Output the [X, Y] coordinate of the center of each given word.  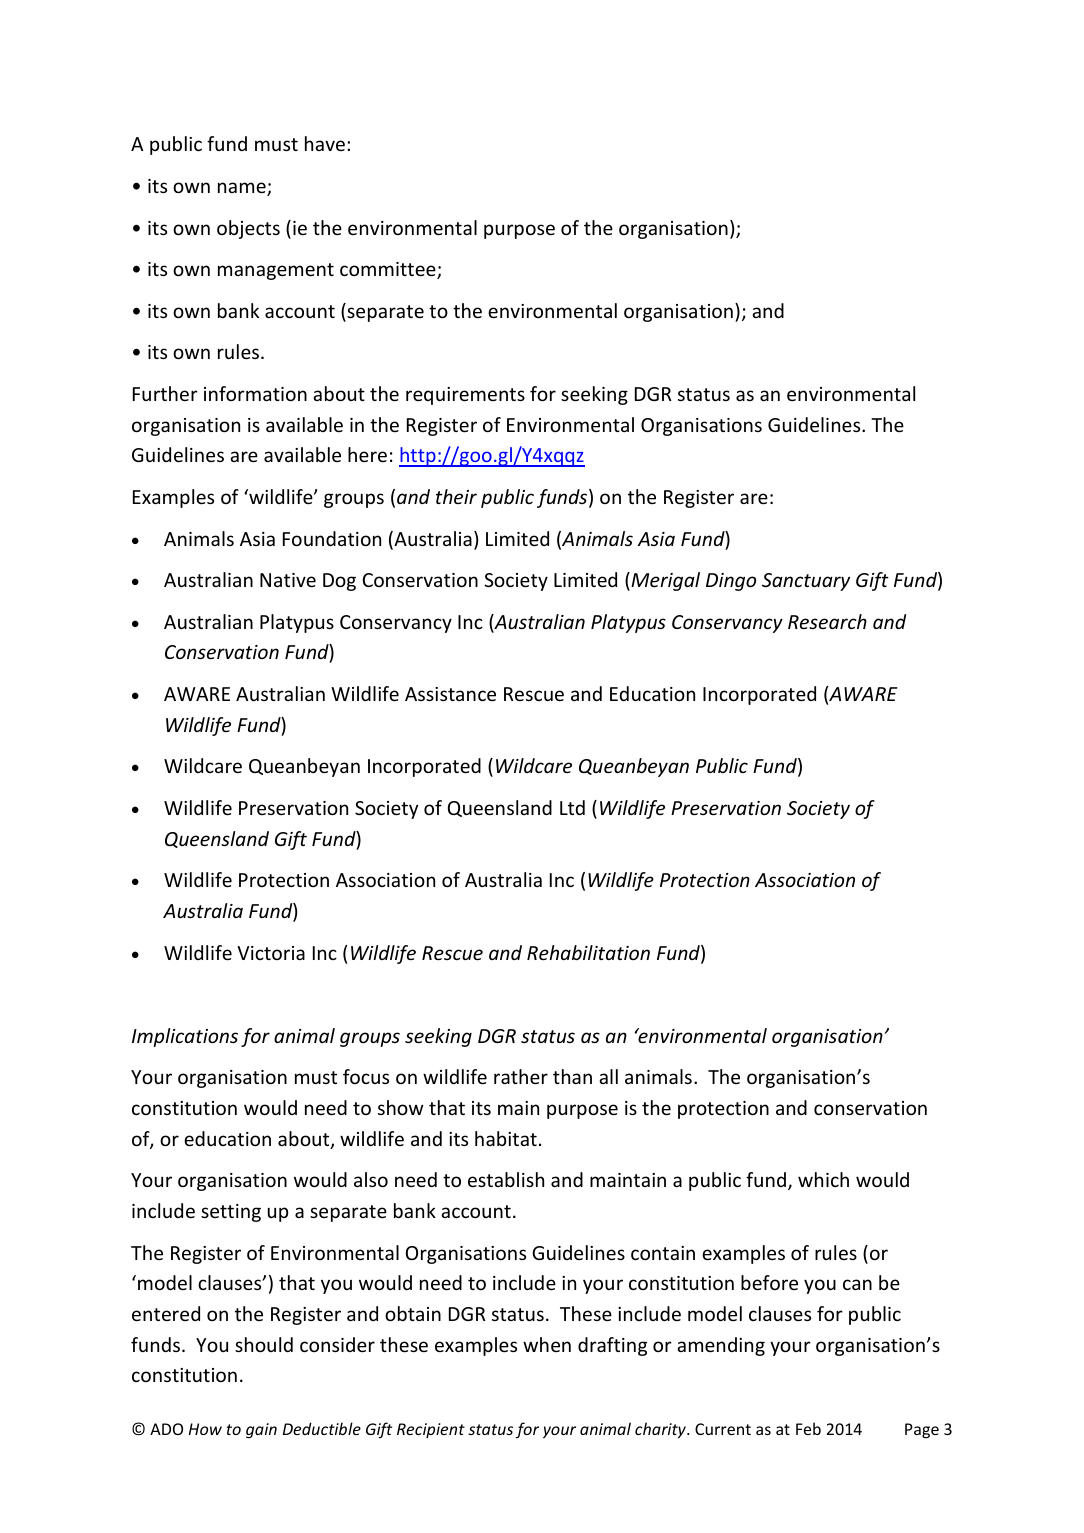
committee [389, 270]
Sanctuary [806, 582]
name [243, 189]
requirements [465, 396]
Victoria [271, 953]
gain [261, 1431]
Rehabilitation [588, 952]
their [456, 496]
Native [288, 580]
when [547, 1344]
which [823, 1179]
